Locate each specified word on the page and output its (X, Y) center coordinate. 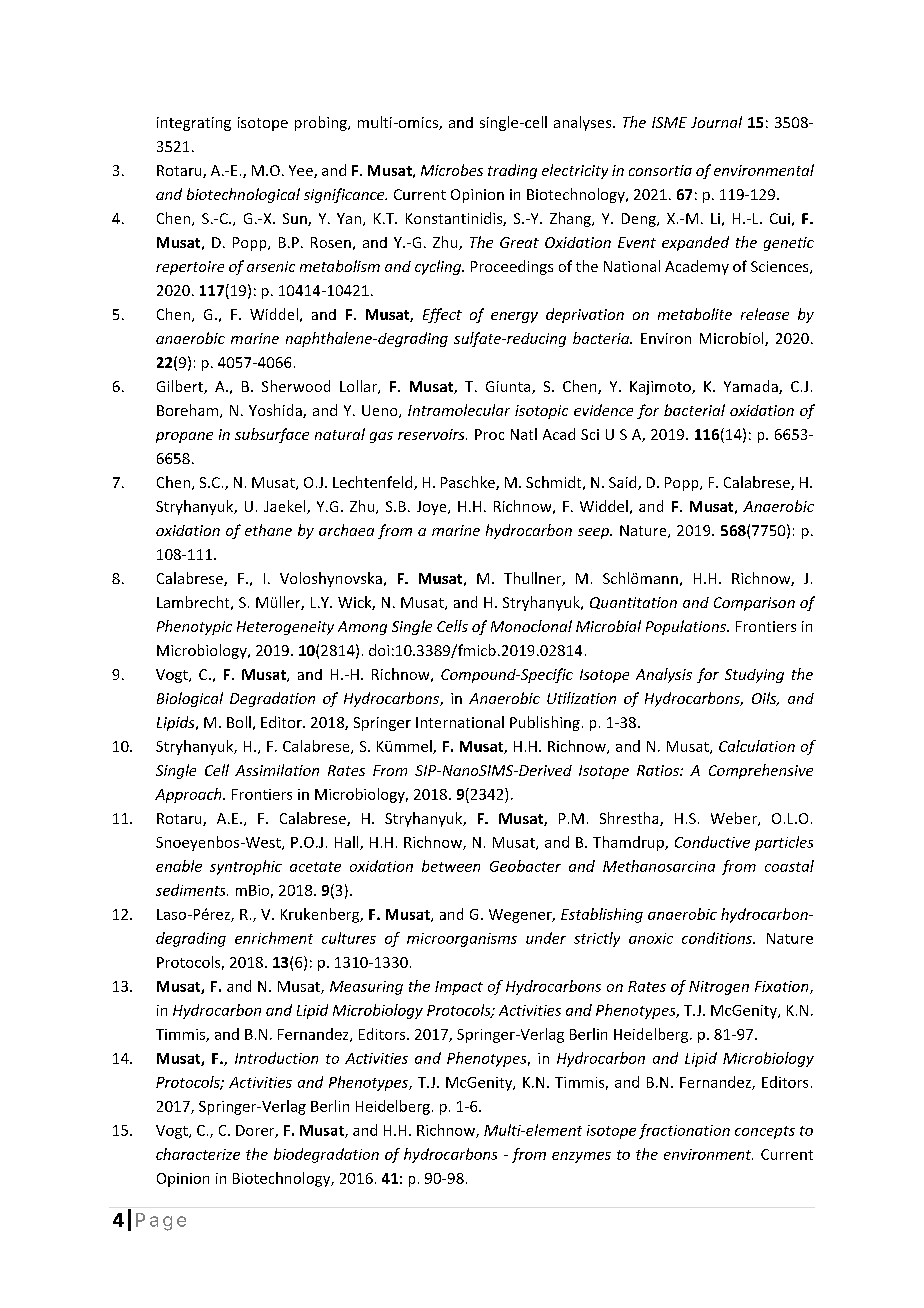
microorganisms (462, 940)
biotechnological (243, 195)
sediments (192, 890)
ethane (268, 530)
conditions (718, 938)
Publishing (545, 723)
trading (512, 171)
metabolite (695, 314)
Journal (716, 122)
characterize (198, 1154)
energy (514, 317)
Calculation (757, 746)
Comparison (754, 604)
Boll (239, 722)
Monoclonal (531, 626)
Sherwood (296, 386)
